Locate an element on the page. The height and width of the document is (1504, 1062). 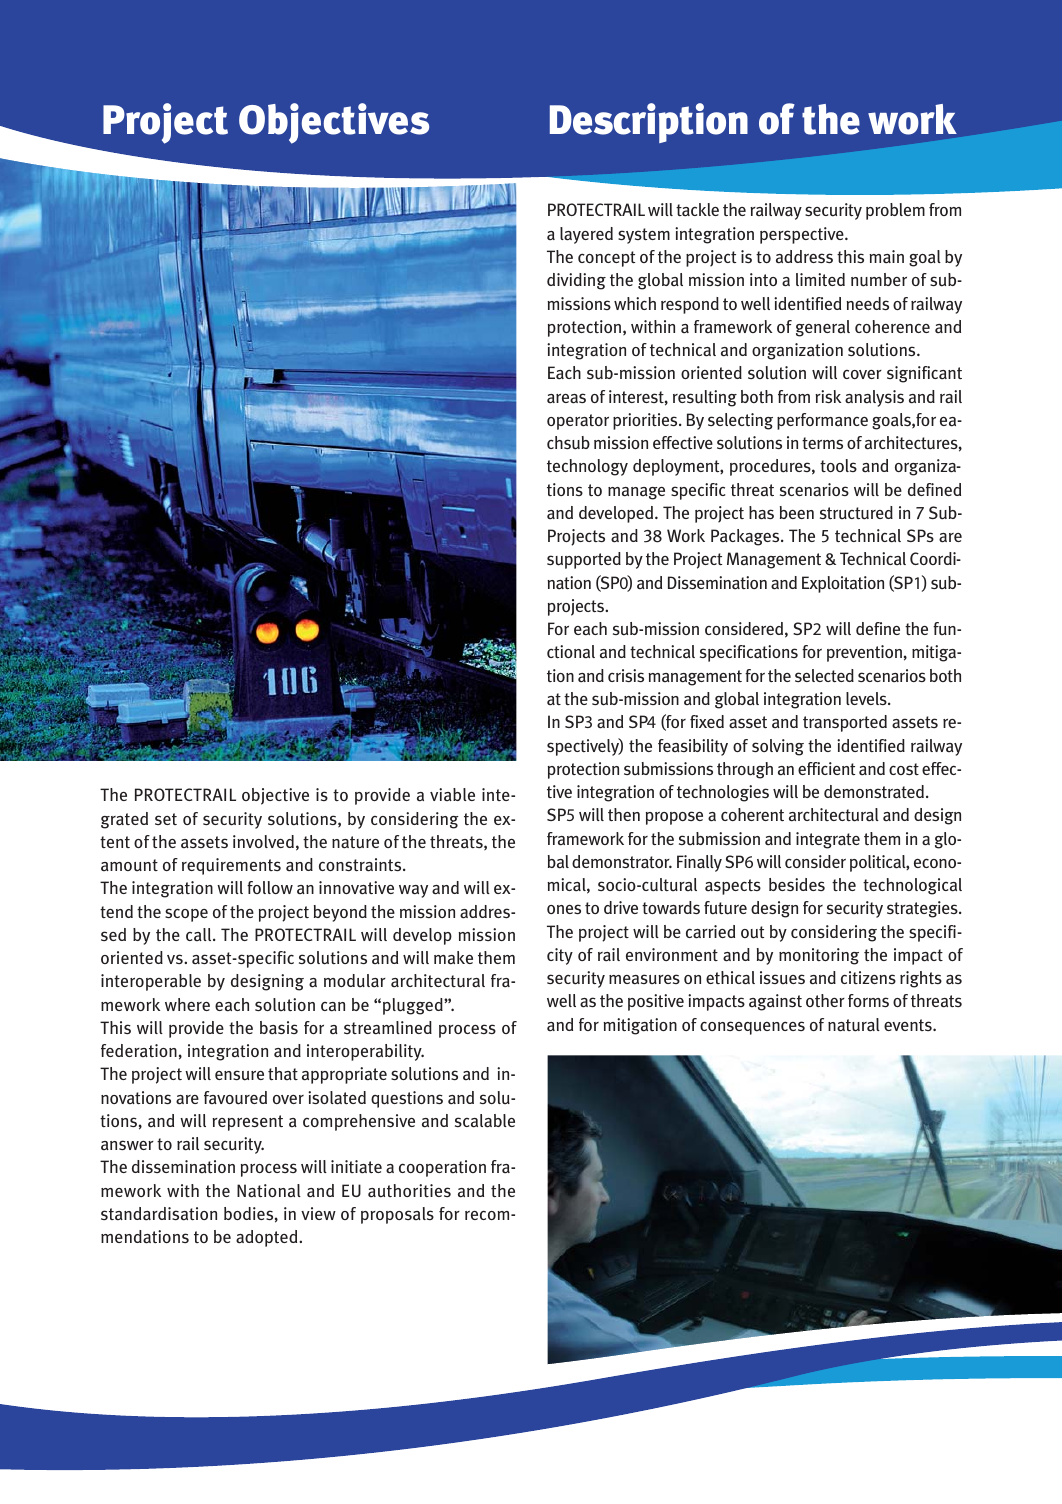
adopted is located at coordinates (268, 1238).
